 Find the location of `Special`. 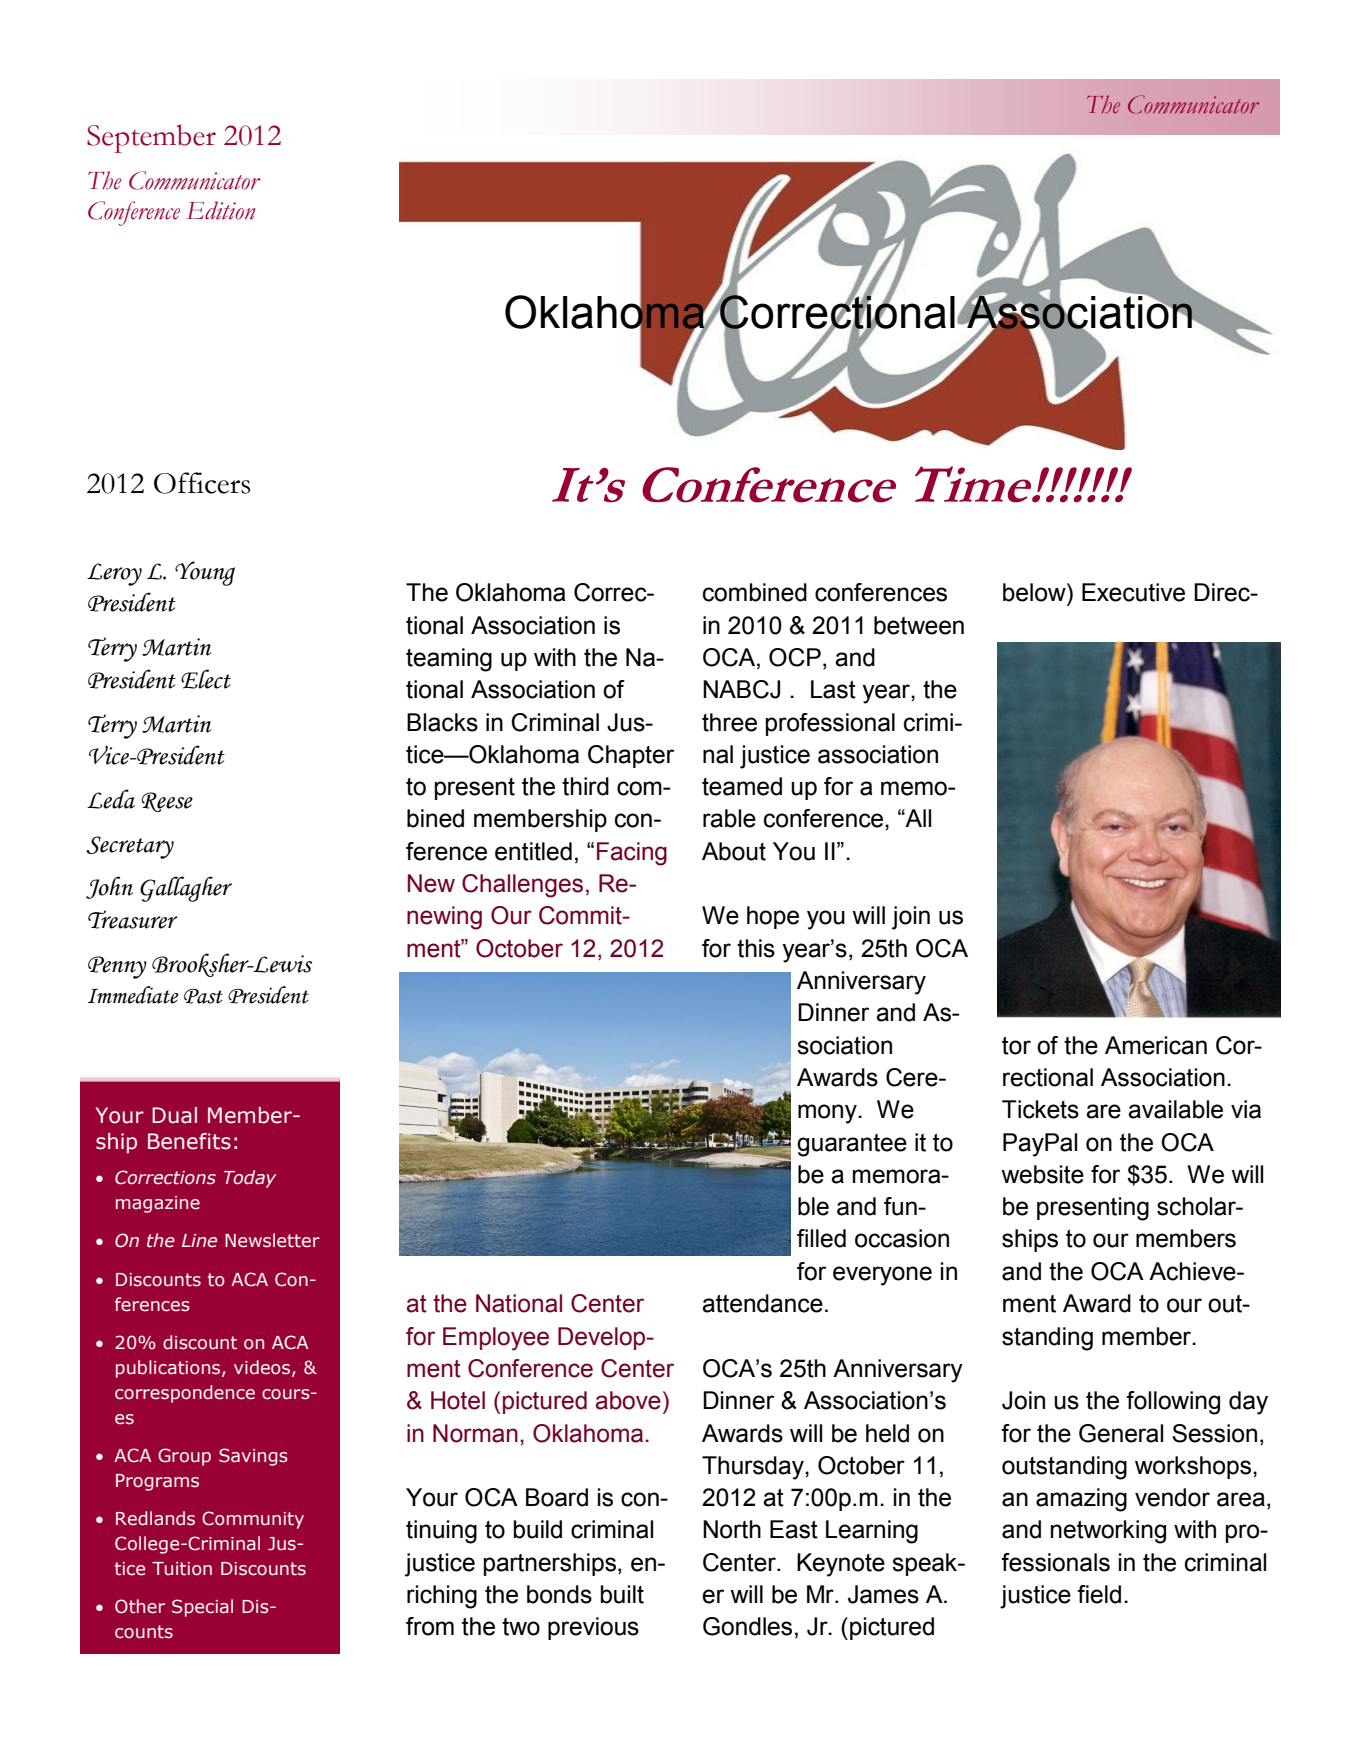

Special is located at coordinates (202, 1608).
